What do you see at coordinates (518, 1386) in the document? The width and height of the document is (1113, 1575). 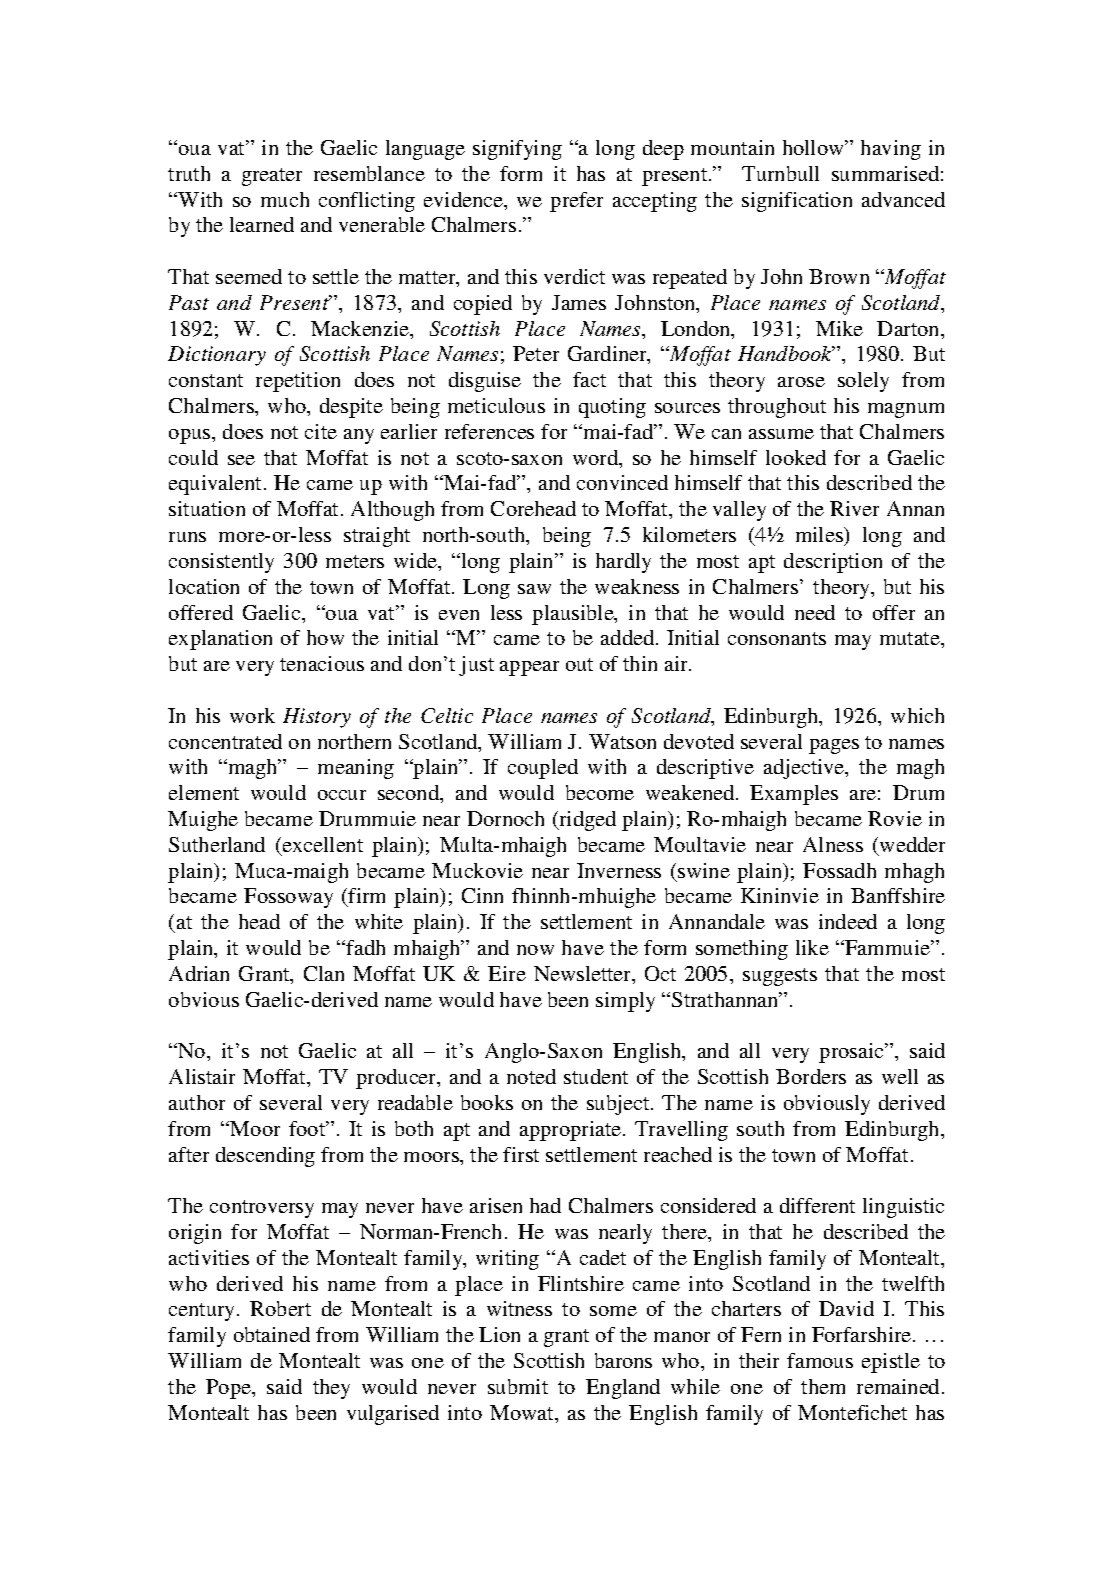 I see `submit` at bounding box center [518, 1386].
